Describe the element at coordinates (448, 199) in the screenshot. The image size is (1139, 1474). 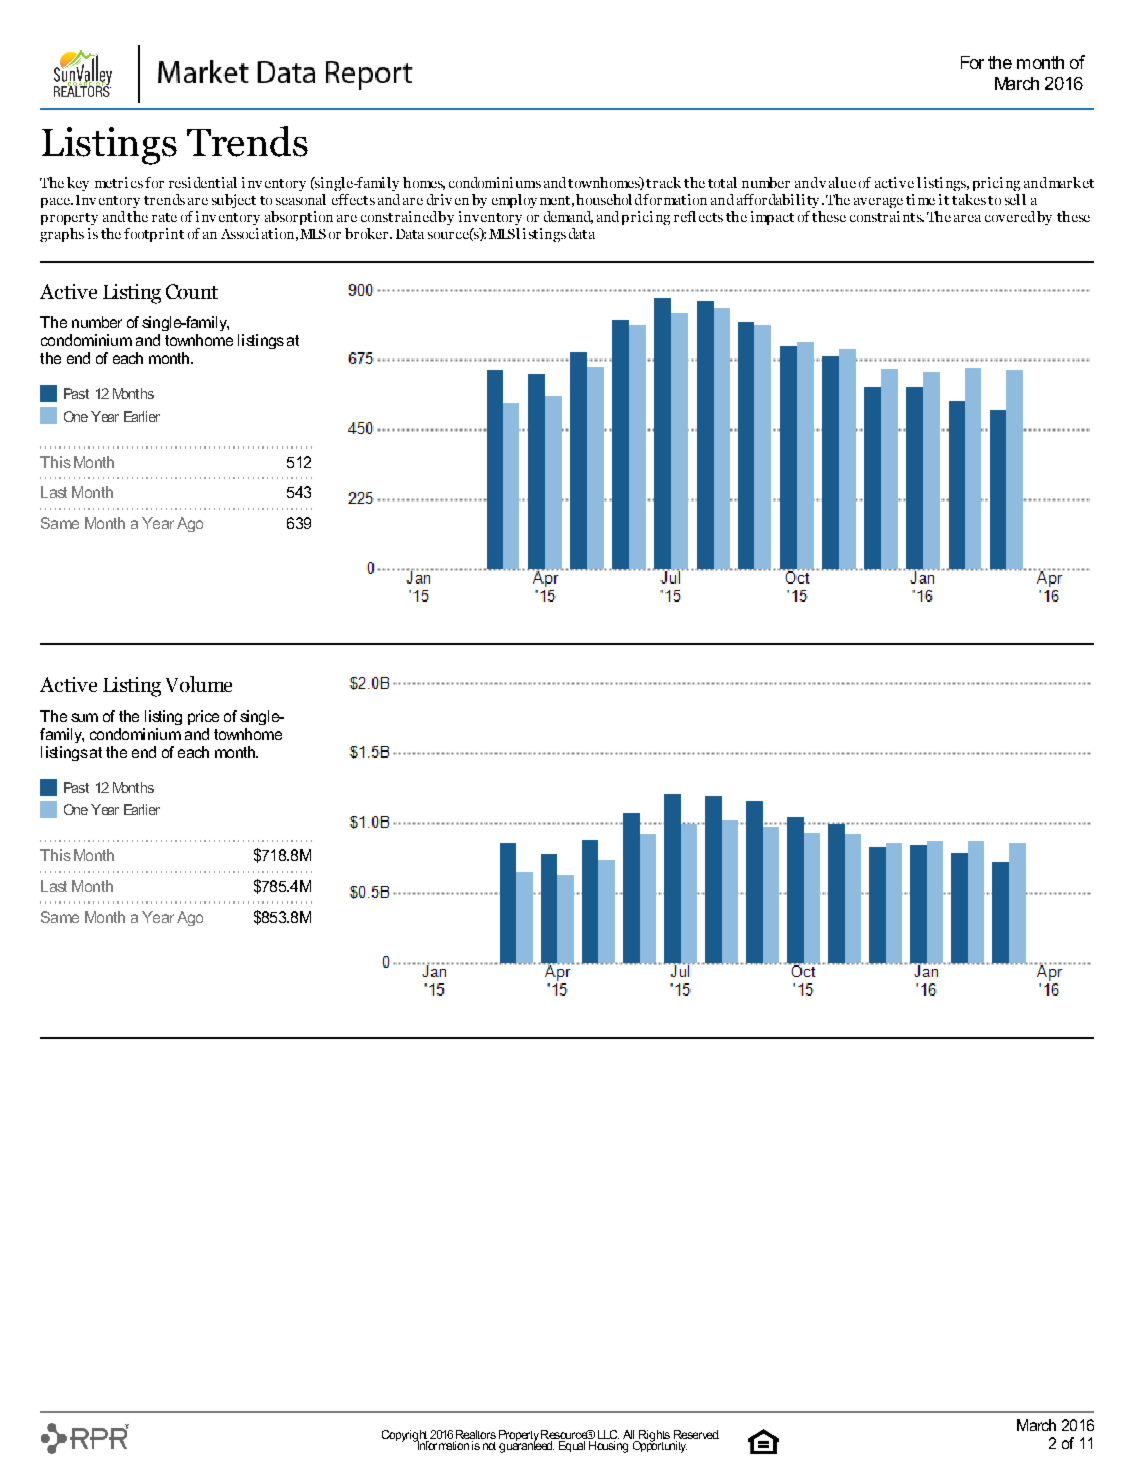
I see `driven` at that location.
